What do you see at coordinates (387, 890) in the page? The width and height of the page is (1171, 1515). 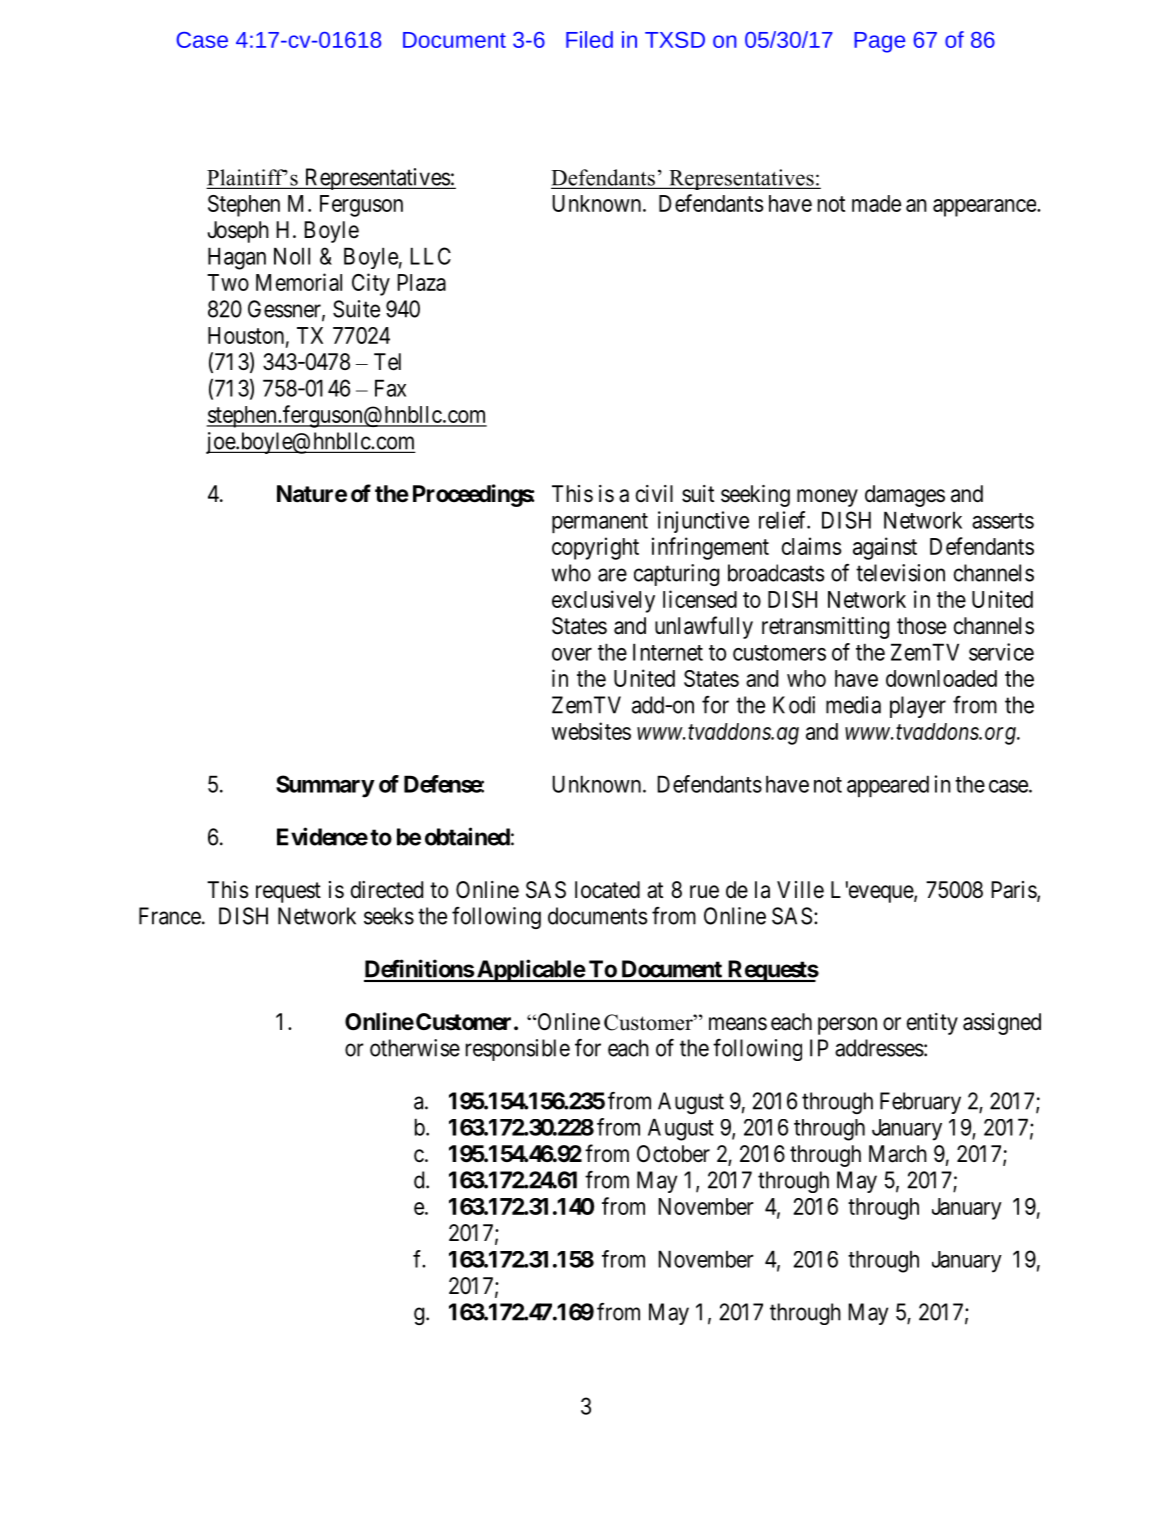 I see `directed` at bounding box center [387, 890].
